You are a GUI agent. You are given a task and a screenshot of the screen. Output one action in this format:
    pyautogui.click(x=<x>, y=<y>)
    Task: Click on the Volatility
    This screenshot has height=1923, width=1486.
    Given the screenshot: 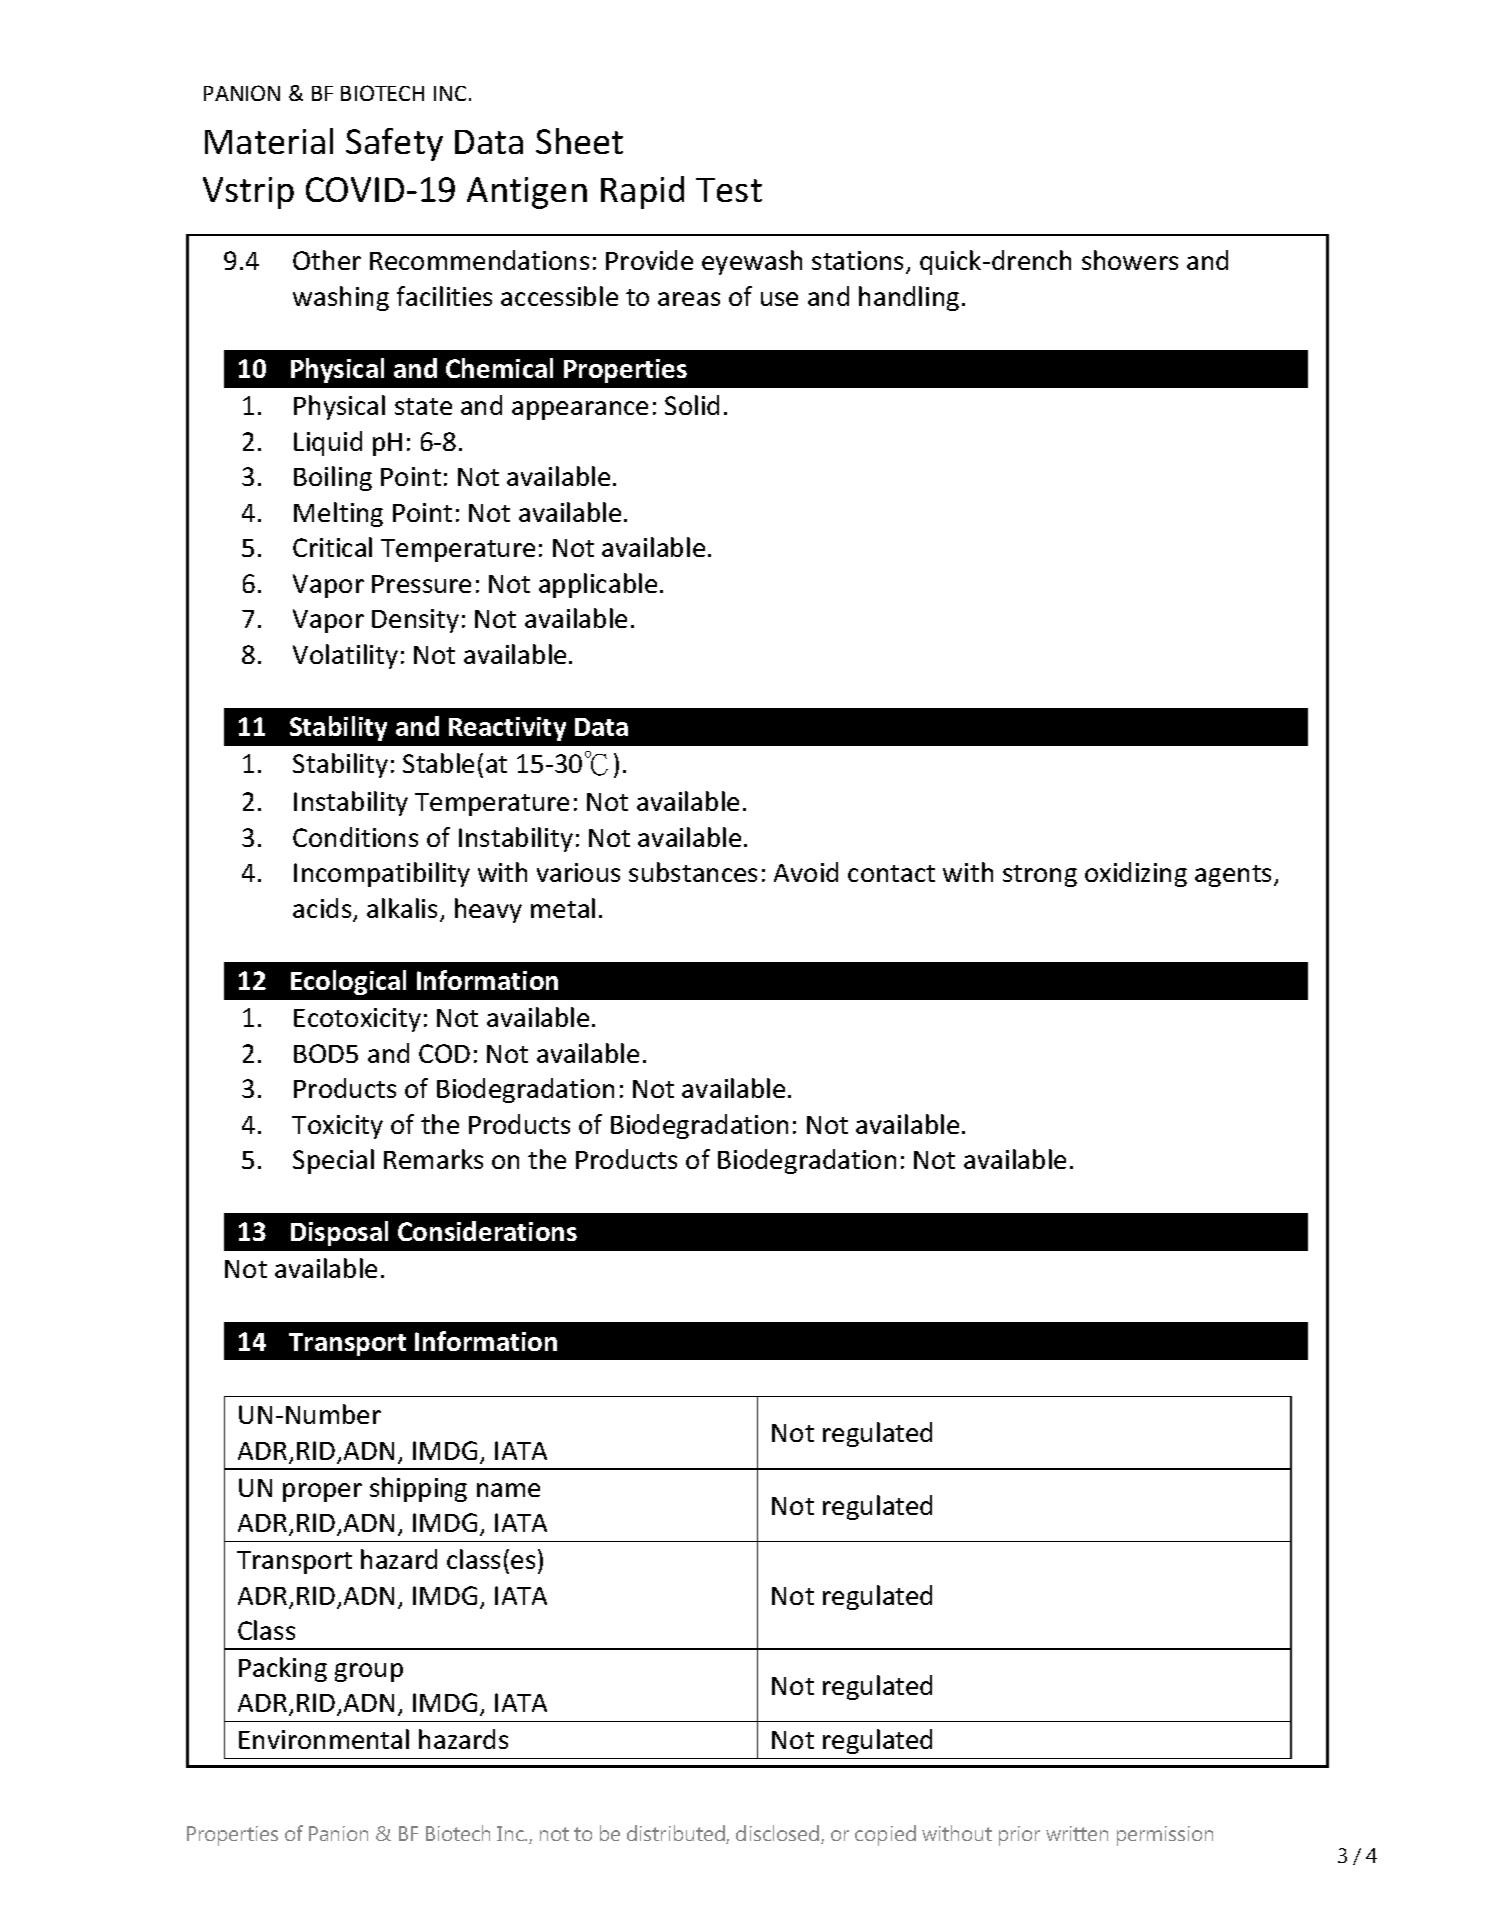 What is the action you would take?
    pyautogui.click(x=345, y=656)
